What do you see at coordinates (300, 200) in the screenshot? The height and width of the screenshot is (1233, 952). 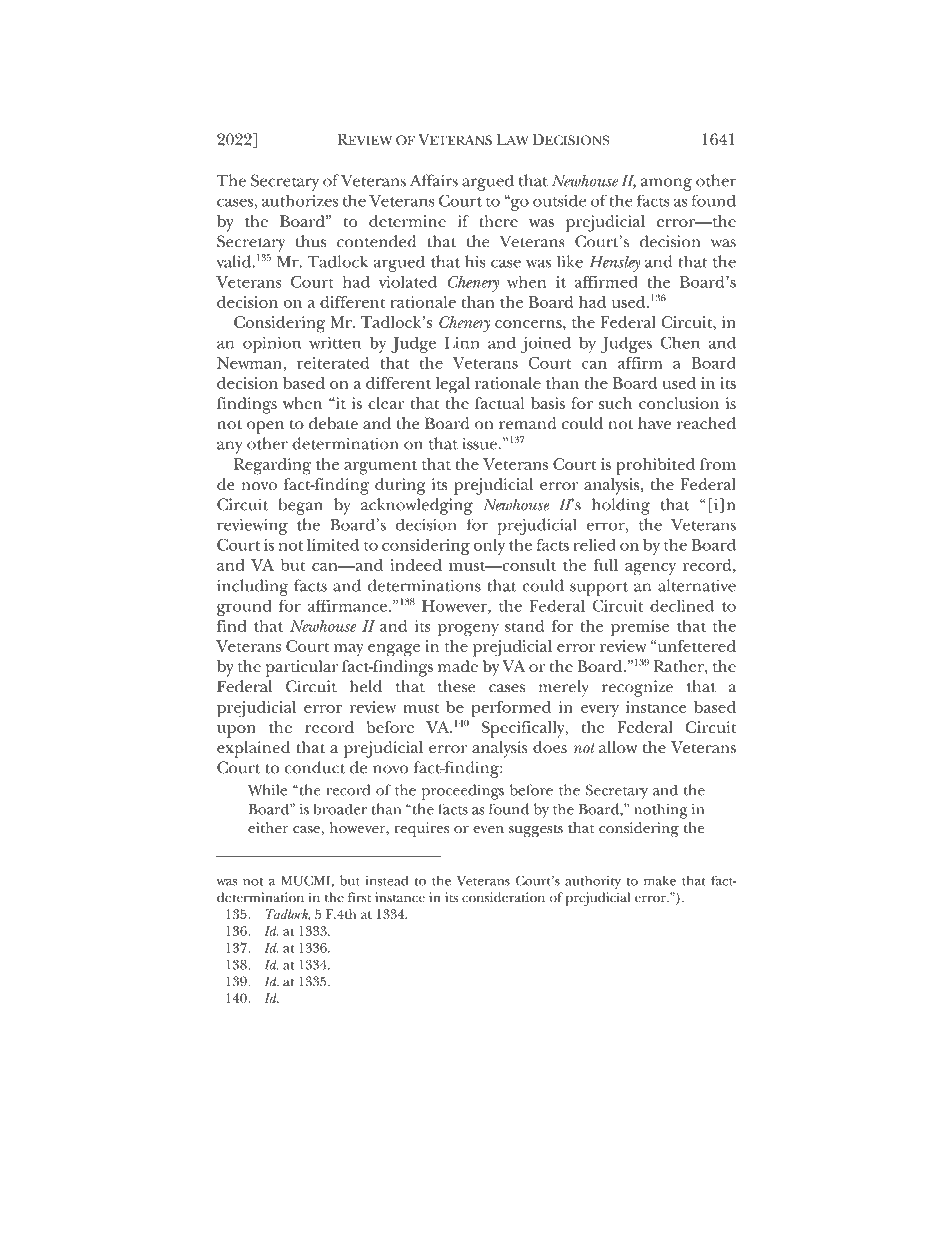 I see `authorizes` at bounding box center [300, 200].
